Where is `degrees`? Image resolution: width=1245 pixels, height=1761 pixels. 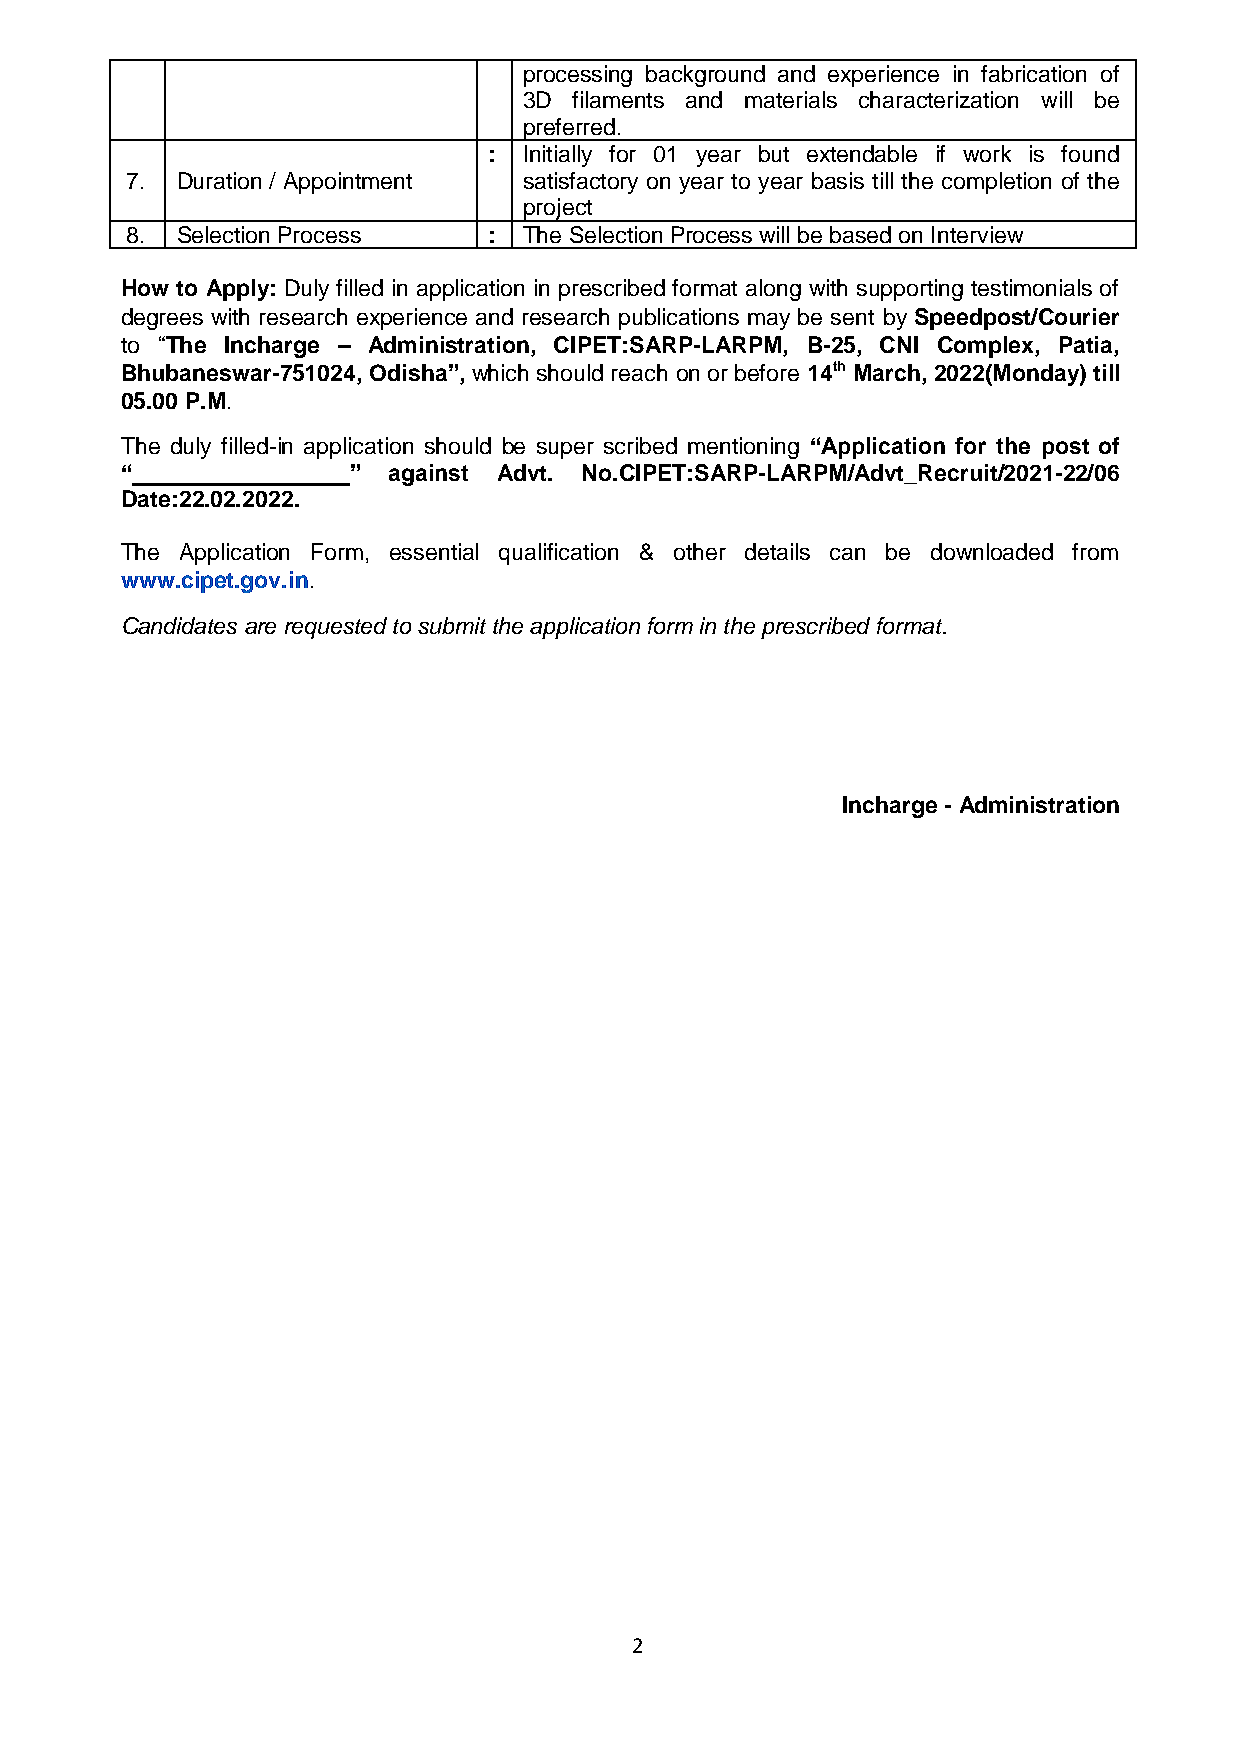 degrees is located at coordinates (162, 319).
